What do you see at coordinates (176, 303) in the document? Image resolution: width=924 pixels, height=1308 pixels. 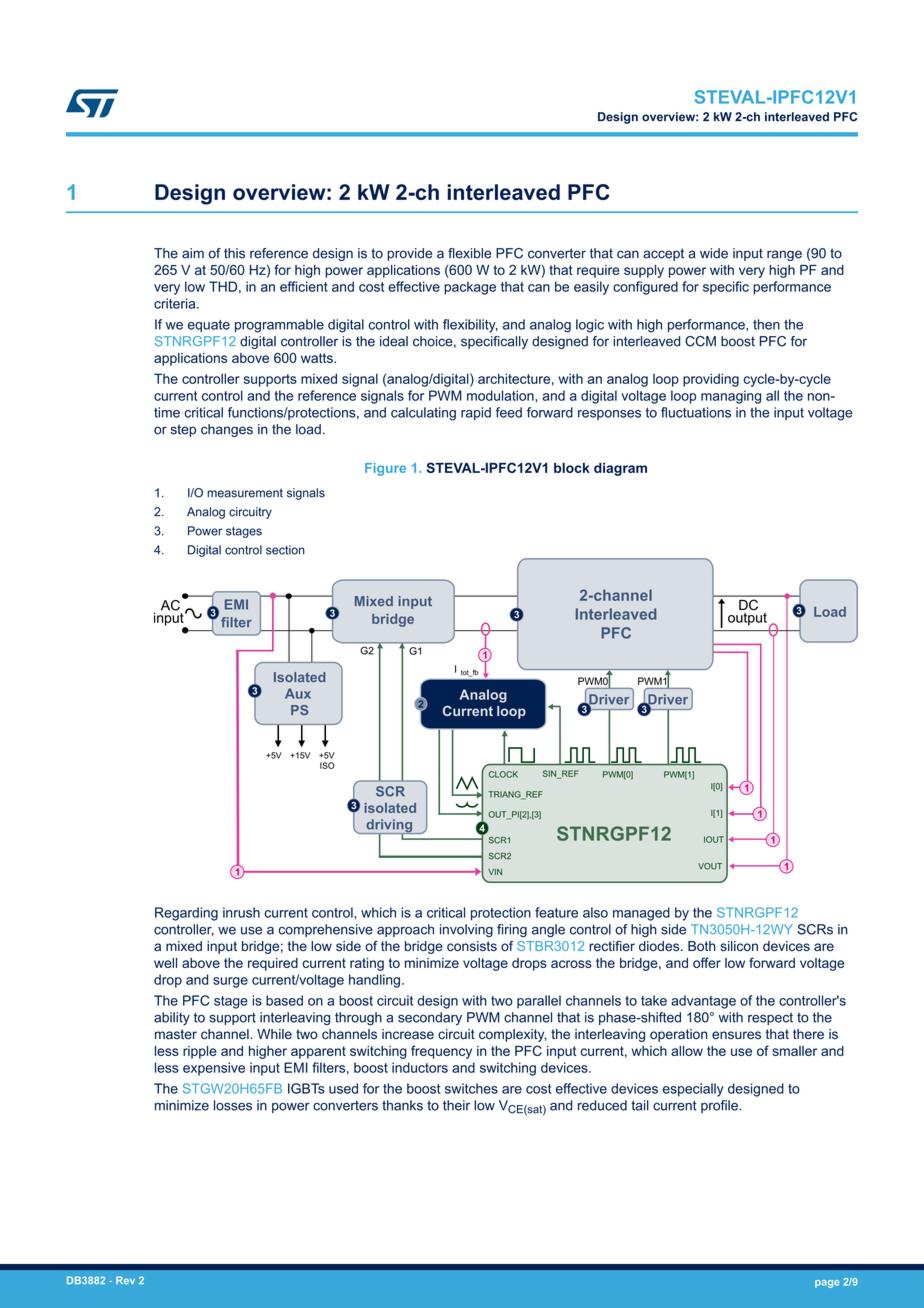 I see `criteria` at bounding box center [176, 303].
